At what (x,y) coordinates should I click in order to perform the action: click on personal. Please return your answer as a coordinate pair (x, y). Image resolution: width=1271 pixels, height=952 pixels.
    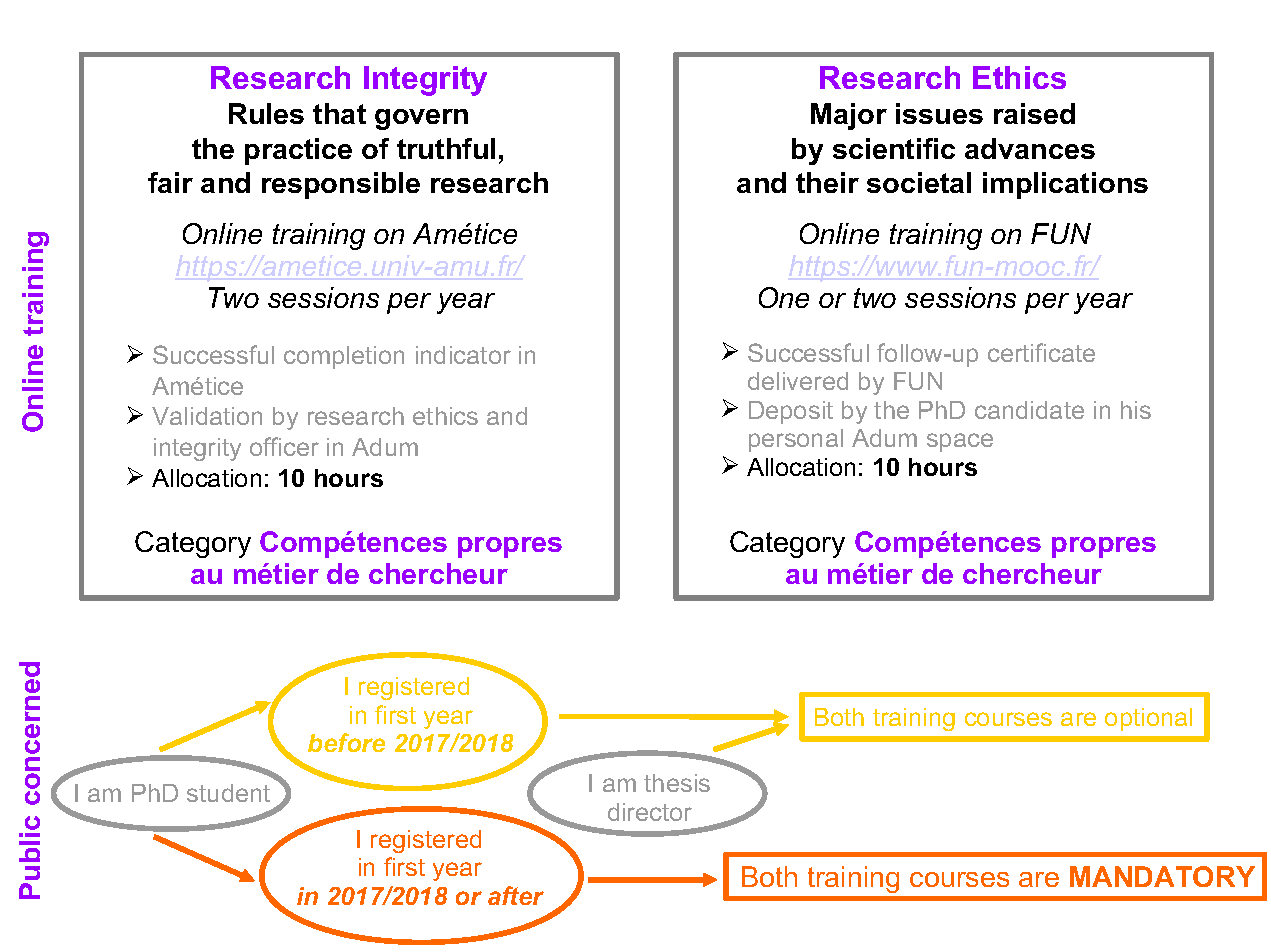
    Looking at the image, I should click on (796, 440).
